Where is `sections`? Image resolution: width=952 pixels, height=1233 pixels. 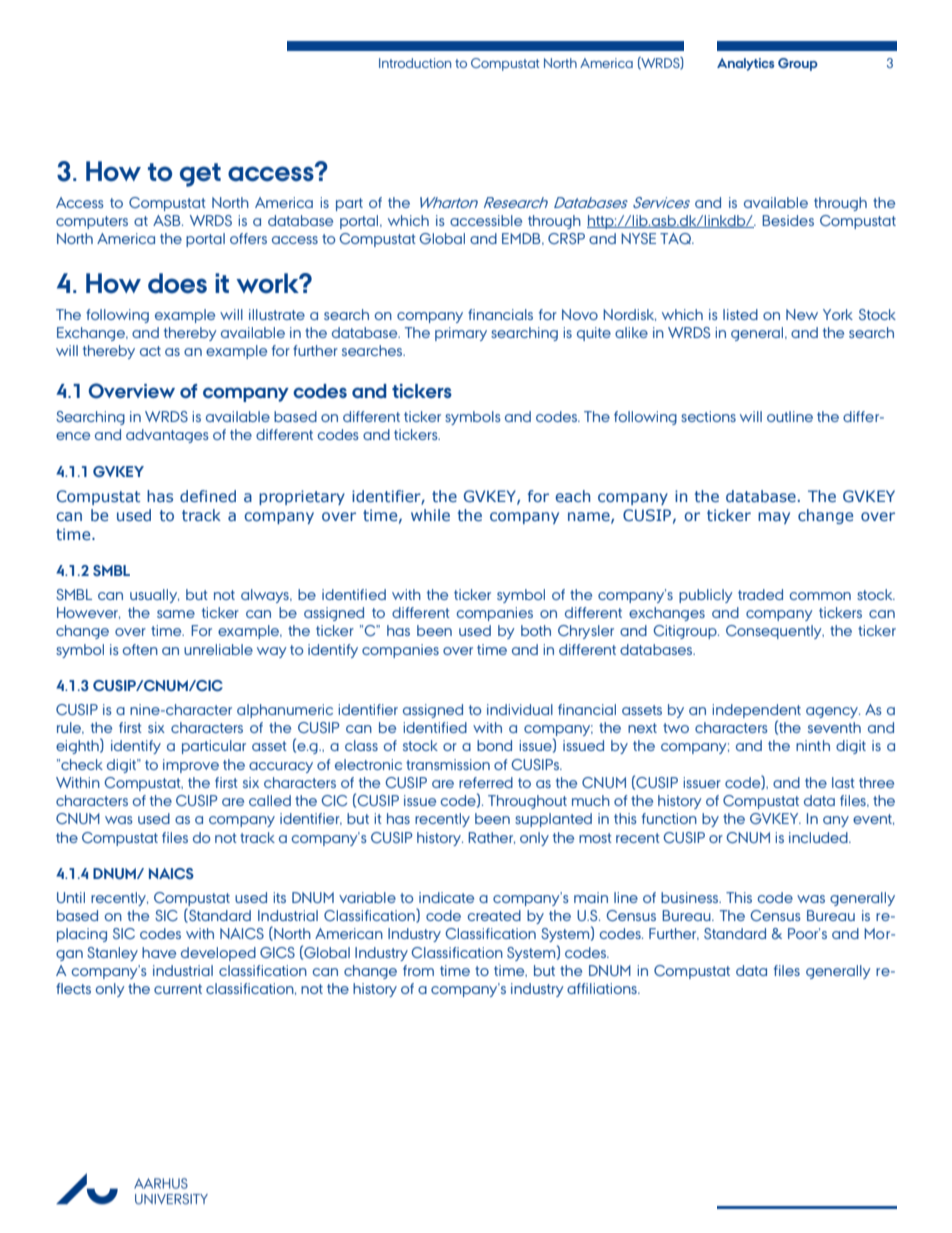 sections is located at coordinates (708, 416).
